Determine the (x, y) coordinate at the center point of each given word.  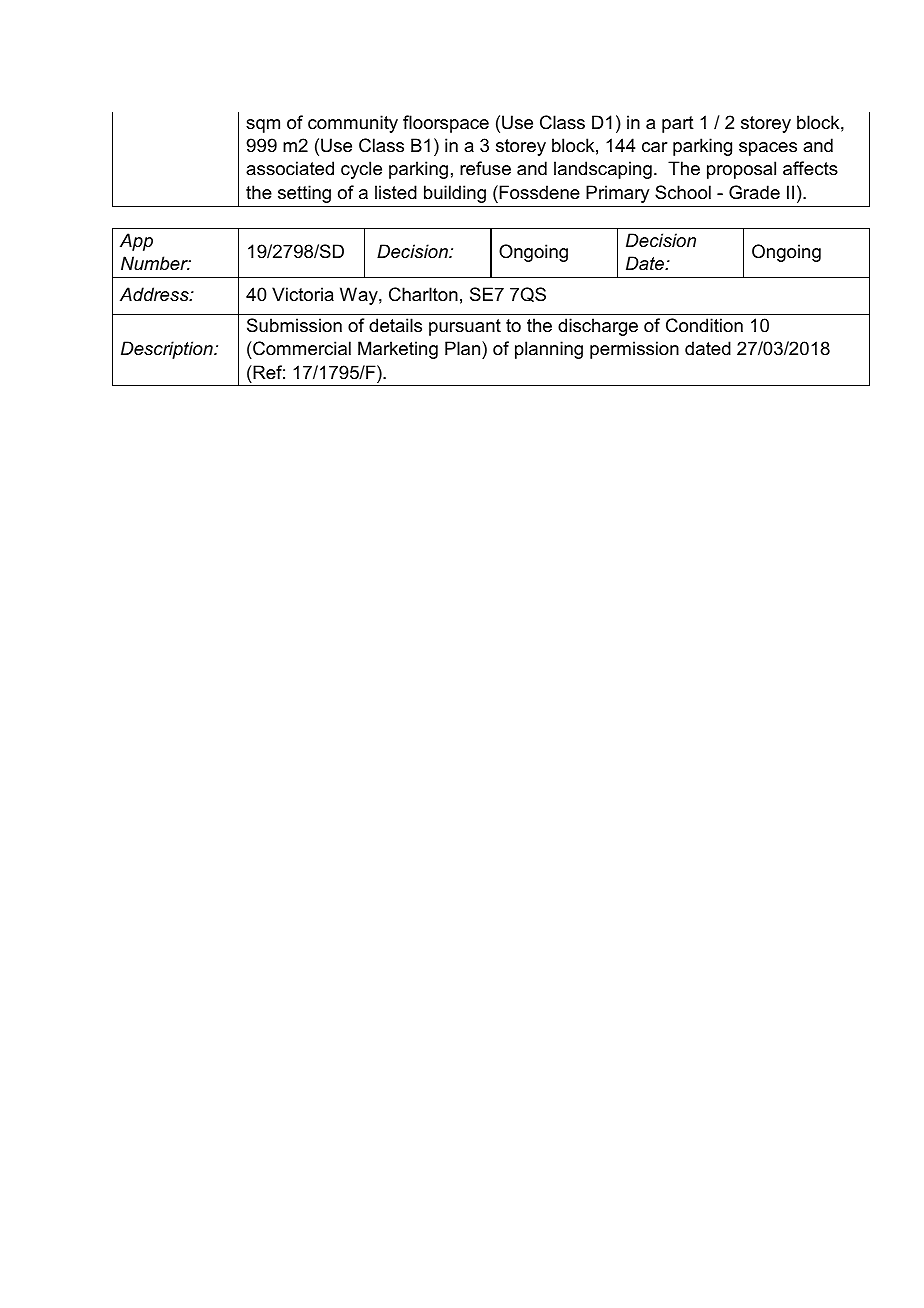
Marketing (398, 350)
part (678, 124)
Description (168, 350)
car (655, 147)
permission (634, 350)
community (353, 124)
